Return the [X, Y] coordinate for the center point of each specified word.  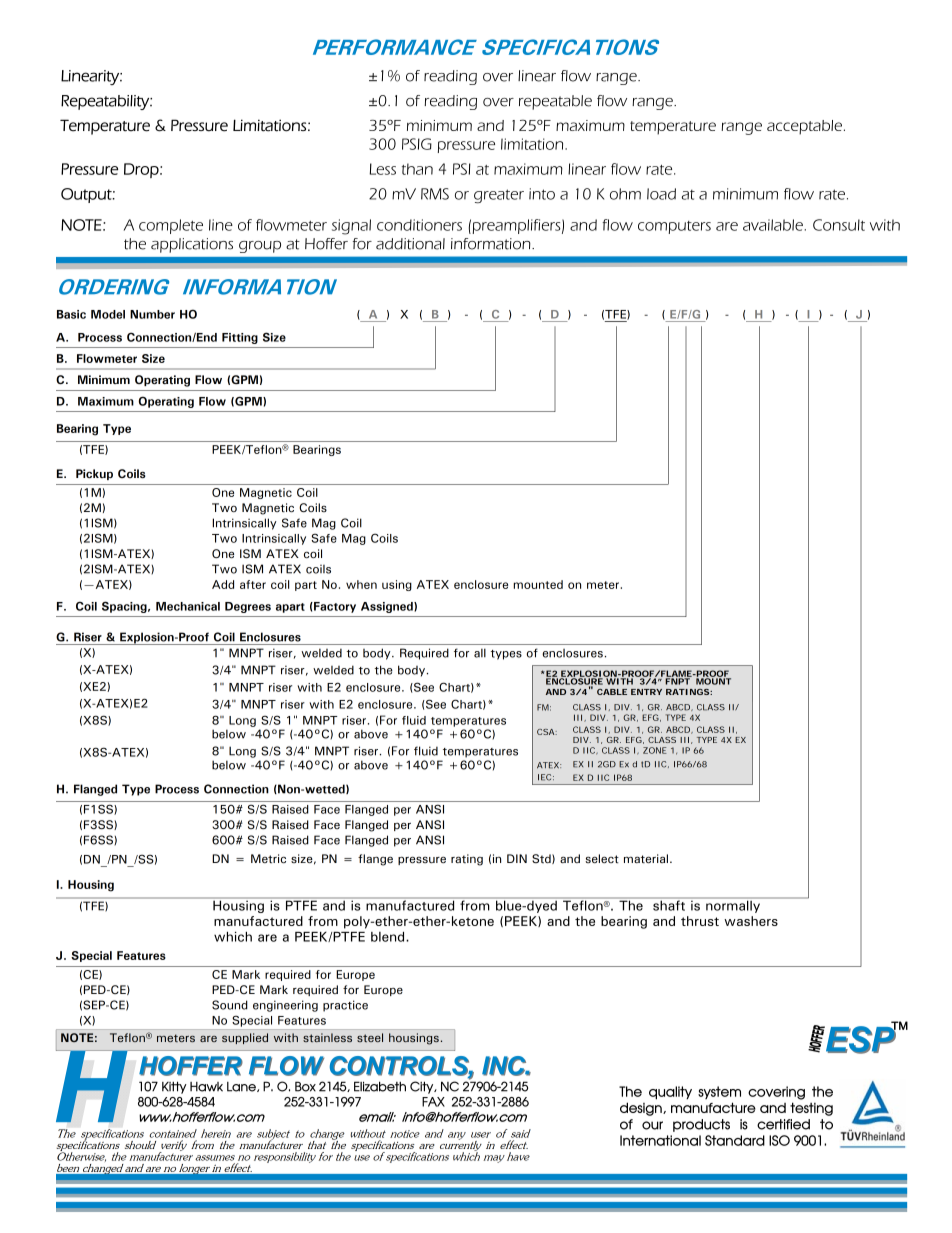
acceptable [804, 127]
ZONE [655, 750]
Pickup [94, 474]
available [774, 225]
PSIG [417, 144]
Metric [268, 859]
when [361, 584]
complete [171, 226]
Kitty [174, 1087]
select [602, 859]
